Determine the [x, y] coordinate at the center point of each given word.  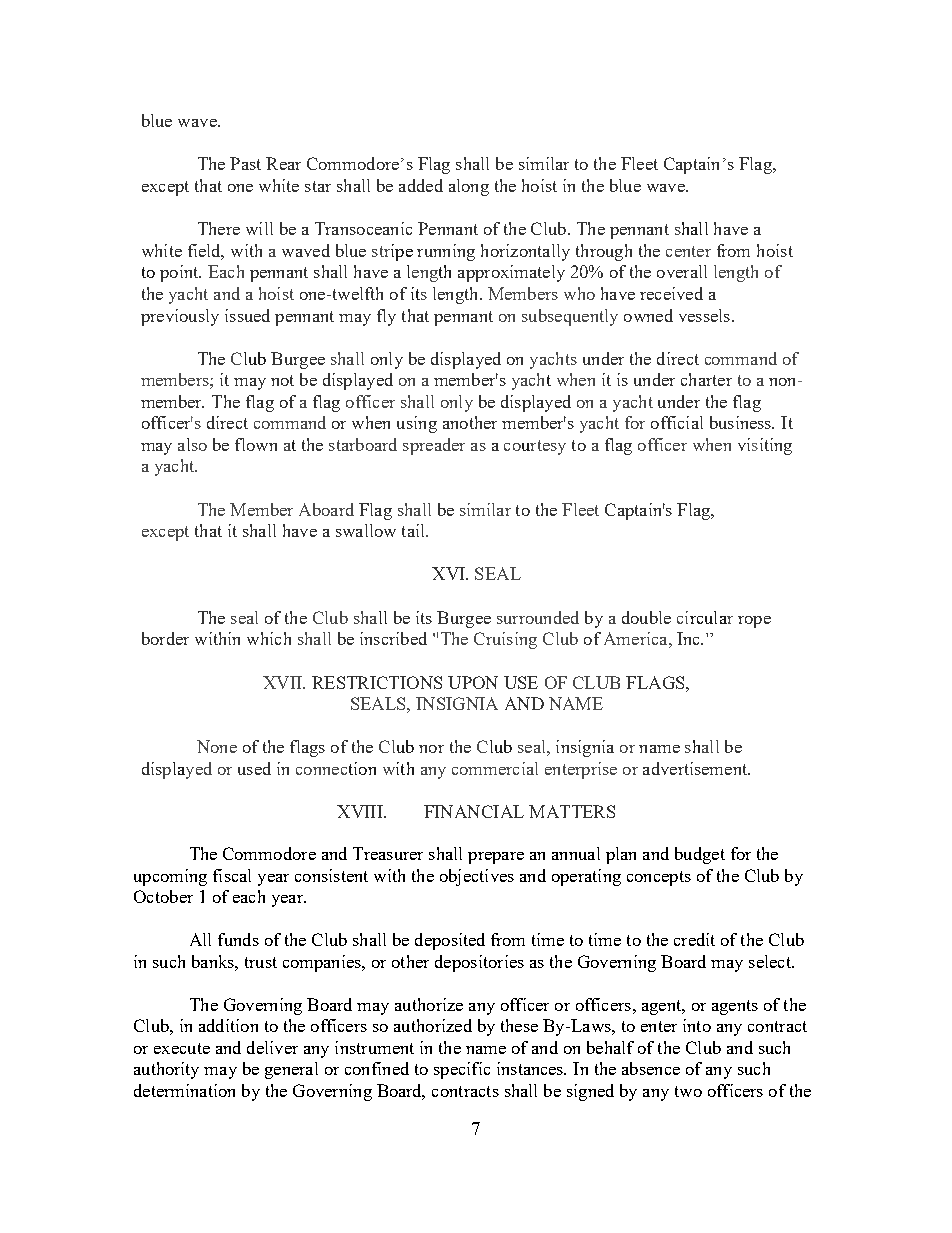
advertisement [696, 768]
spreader [434, 446]
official [677, 422]
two [688, 1091]
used [254, 768]
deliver [272, 1047]
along [469, 187]
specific [462, 1070]
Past [245, 163]
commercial [495, 768]
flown [256, 444]
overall [682, 271]
